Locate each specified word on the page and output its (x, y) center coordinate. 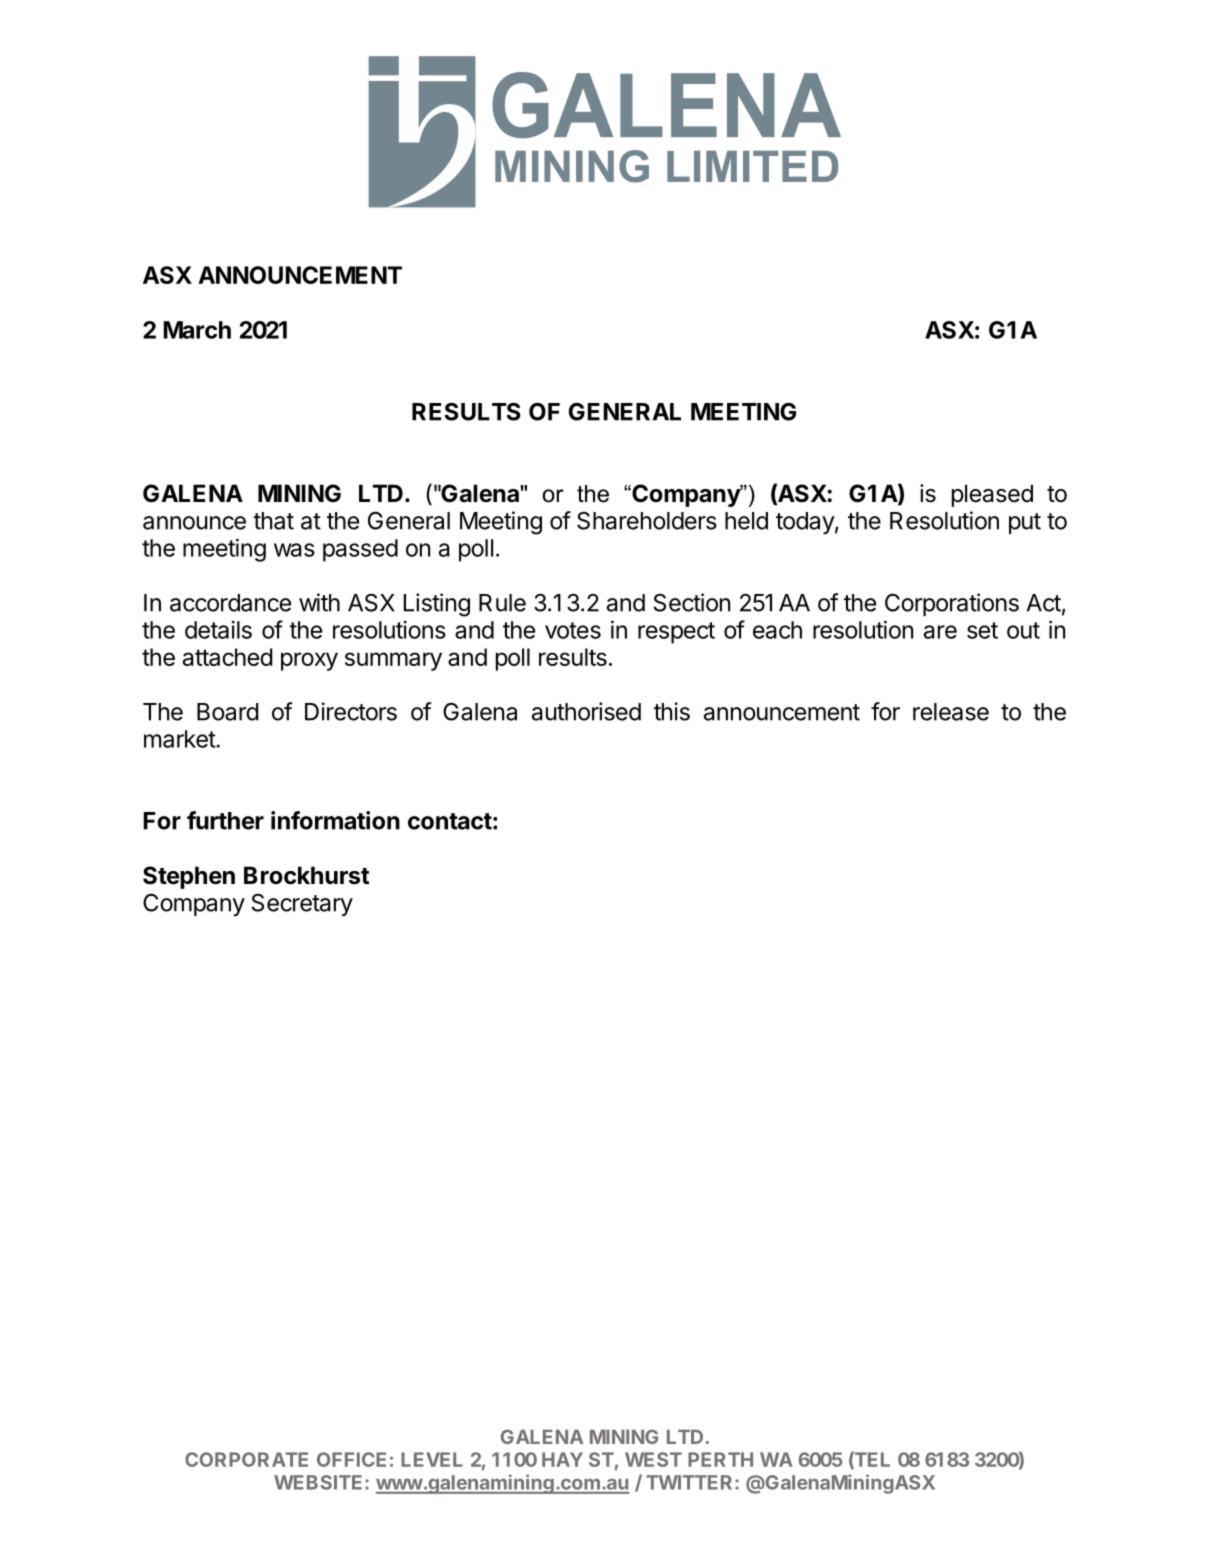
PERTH (720, 1459)
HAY (562, 1459)
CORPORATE (246, 1459)
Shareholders (647, 521)
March (197, 330)
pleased (992, 495)
